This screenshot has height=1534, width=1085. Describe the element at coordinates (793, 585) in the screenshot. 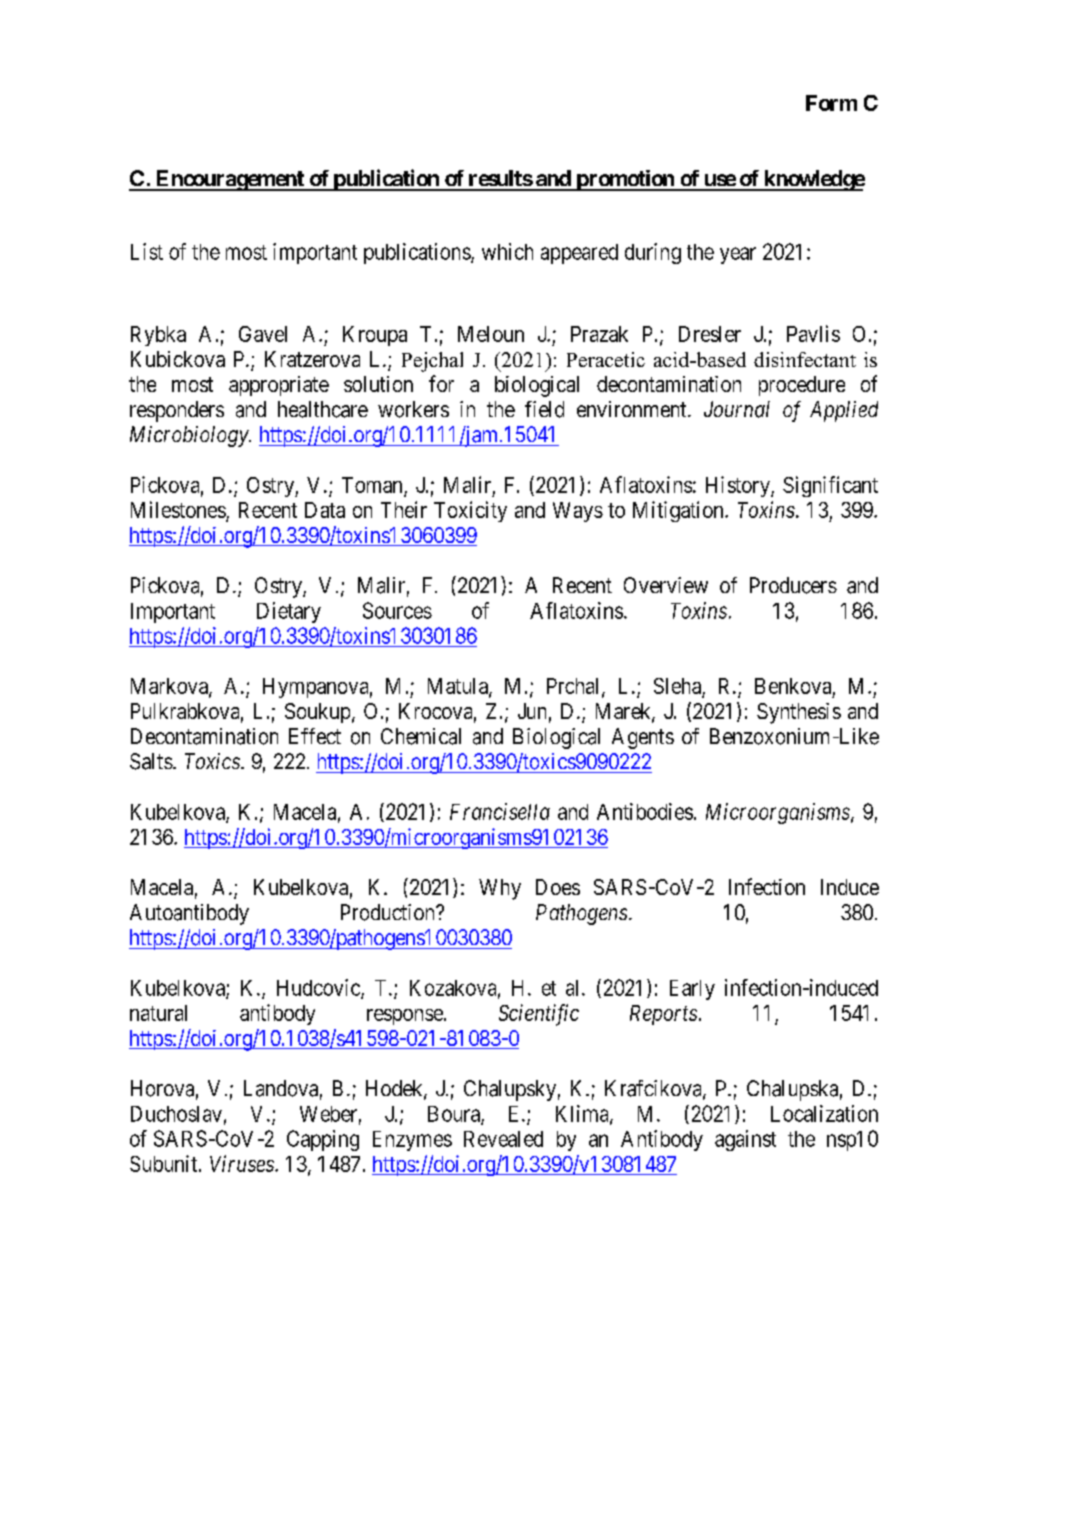

I see `Producers` at that location.
